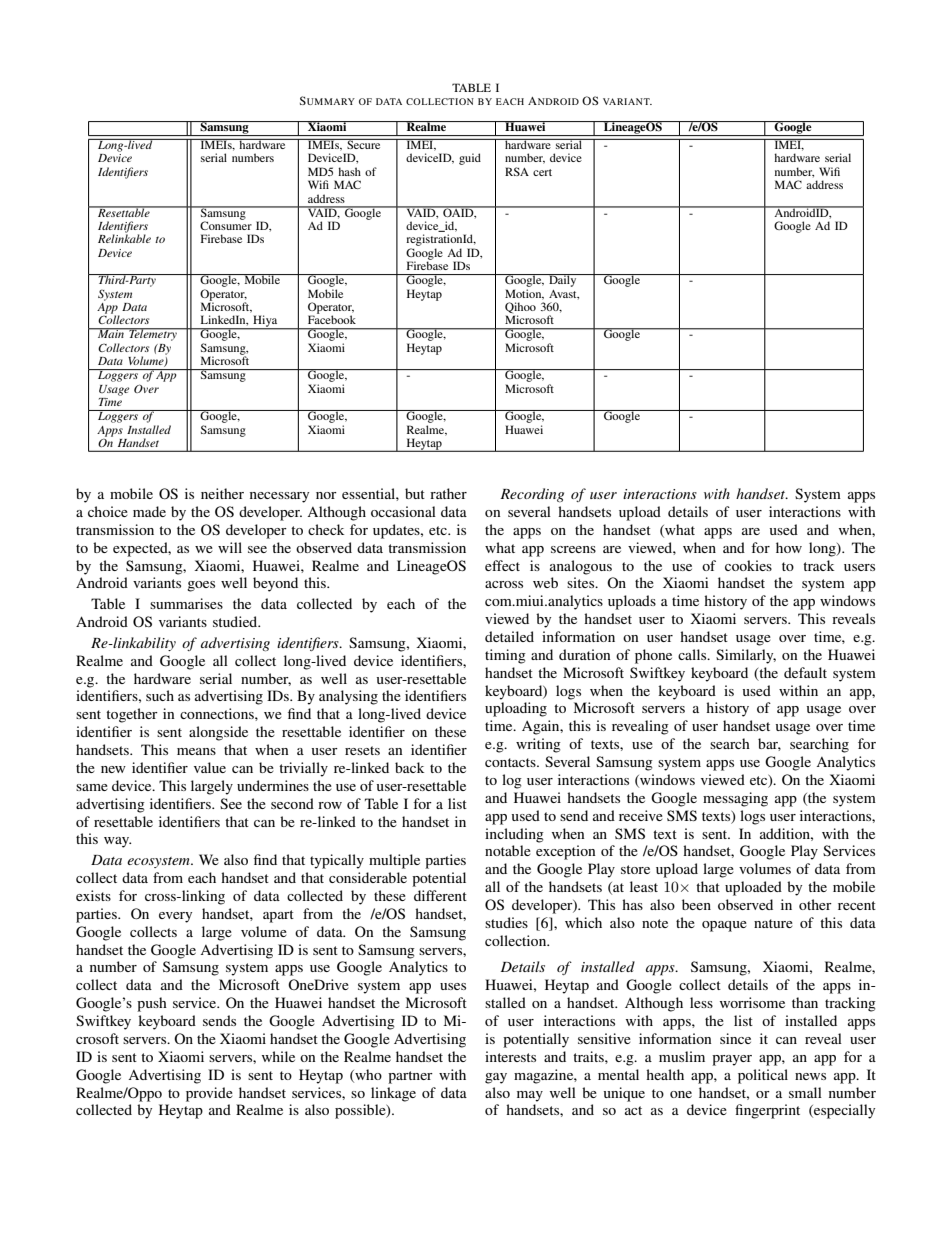  What do you see at coordinates (763, 1076) in the screenshot?
I see `political` at bounding box center [763, 1076].
